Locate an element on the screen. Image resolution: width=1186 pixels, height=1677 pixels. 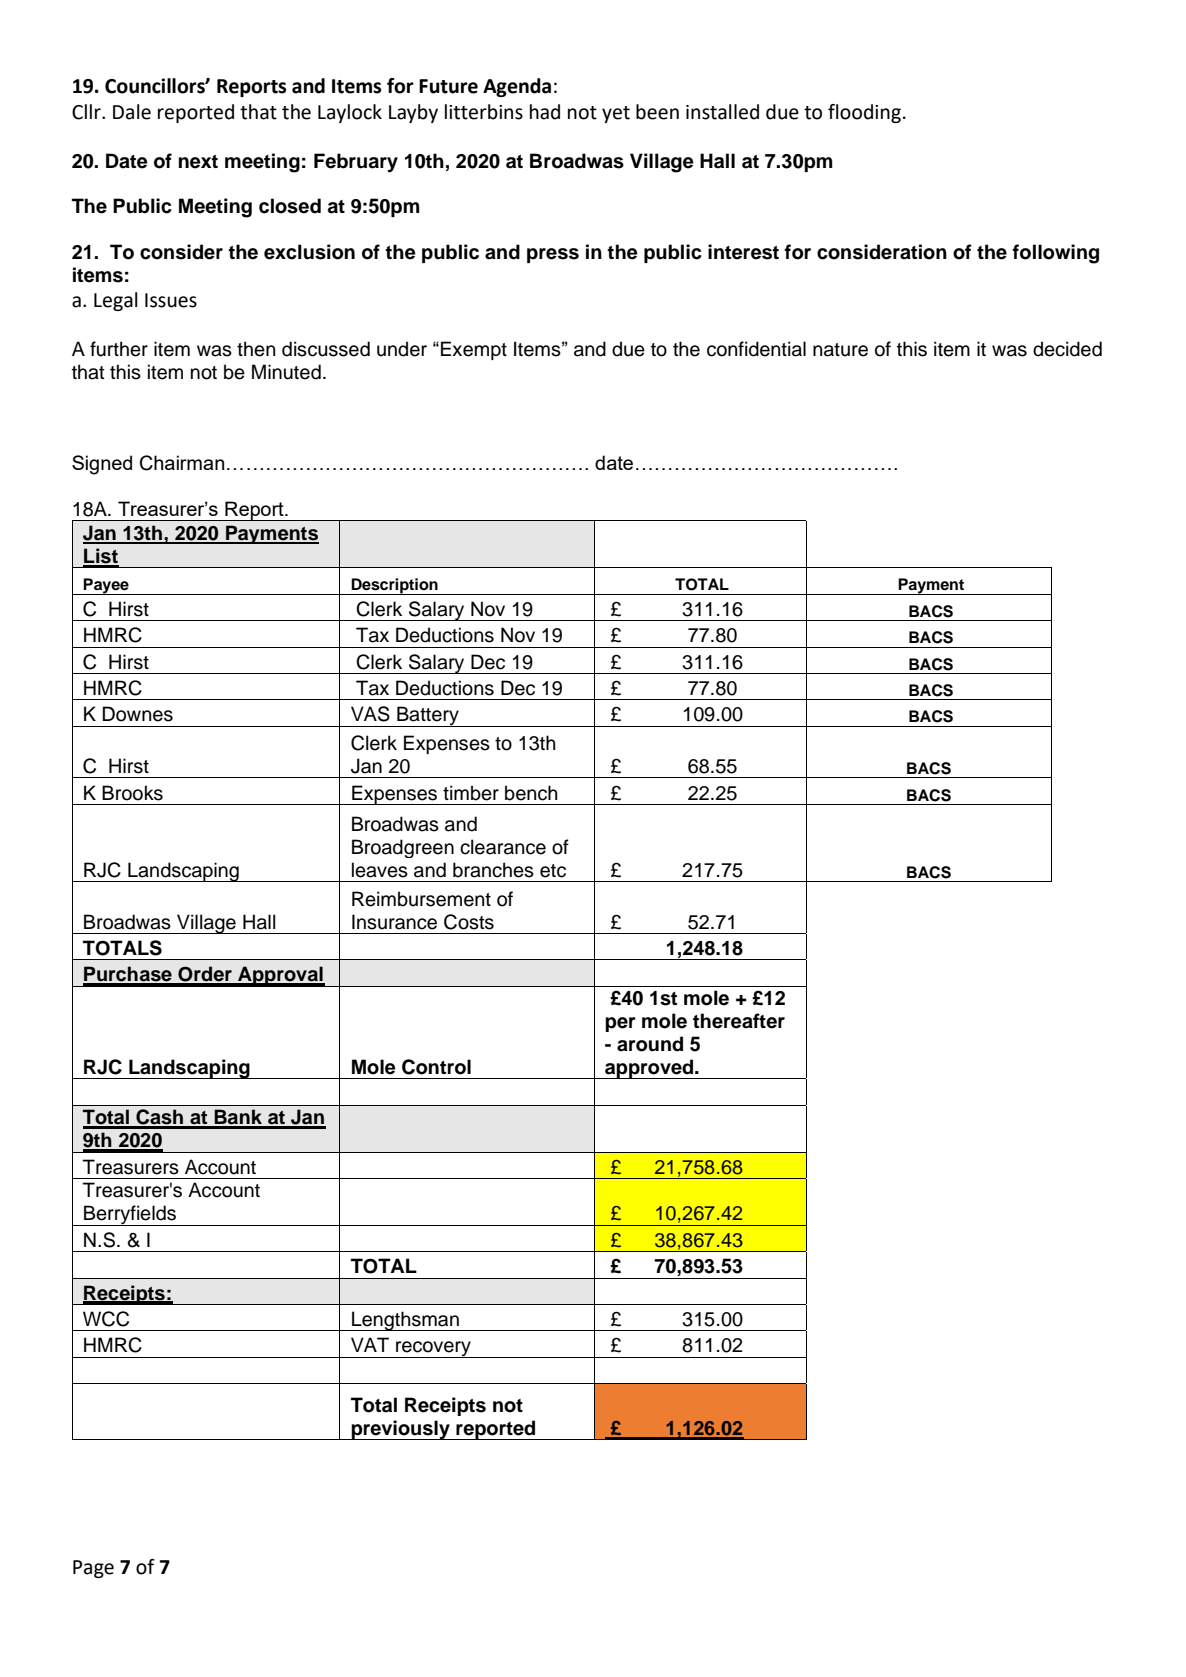
Brooks is located at coordinates (132, 793).
